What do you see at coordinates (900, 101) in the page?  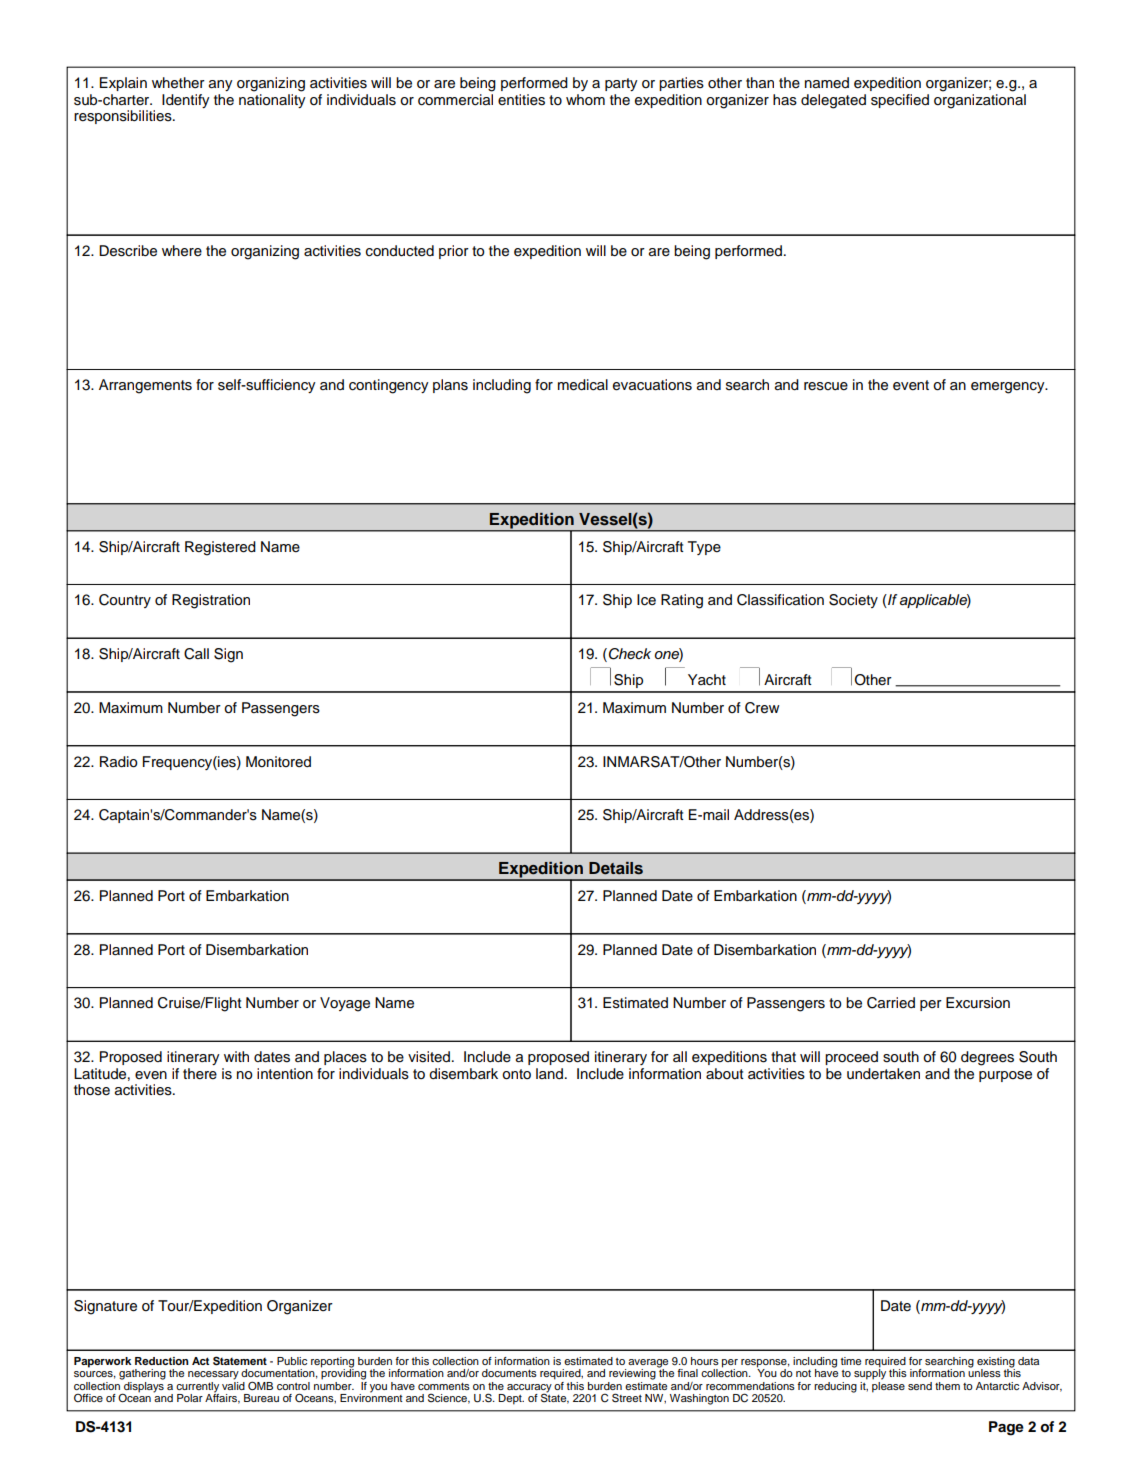 I see `specified` at bounding box center [900, 101].
